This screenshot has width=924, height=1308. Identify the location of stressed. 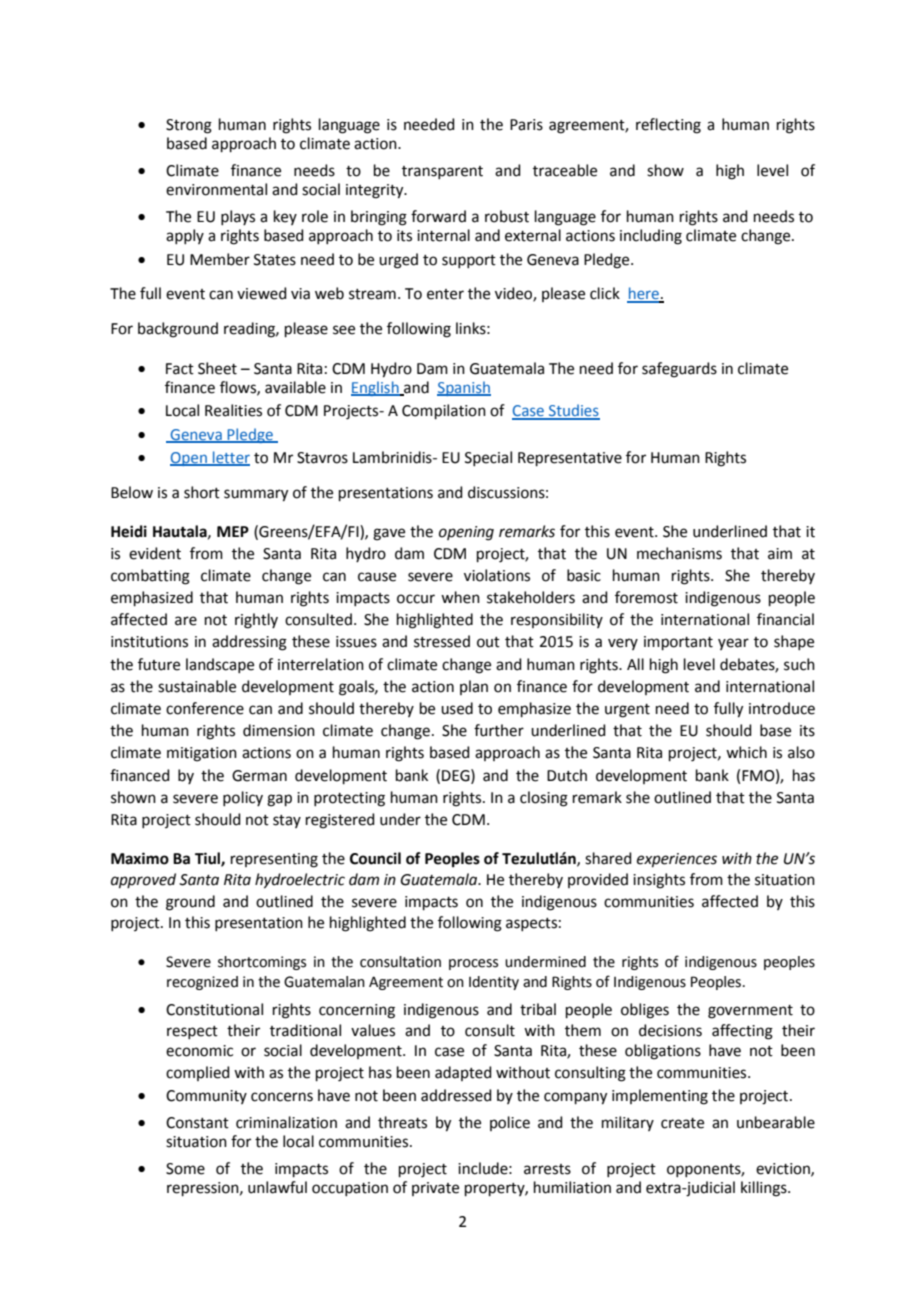
(442, 641).
